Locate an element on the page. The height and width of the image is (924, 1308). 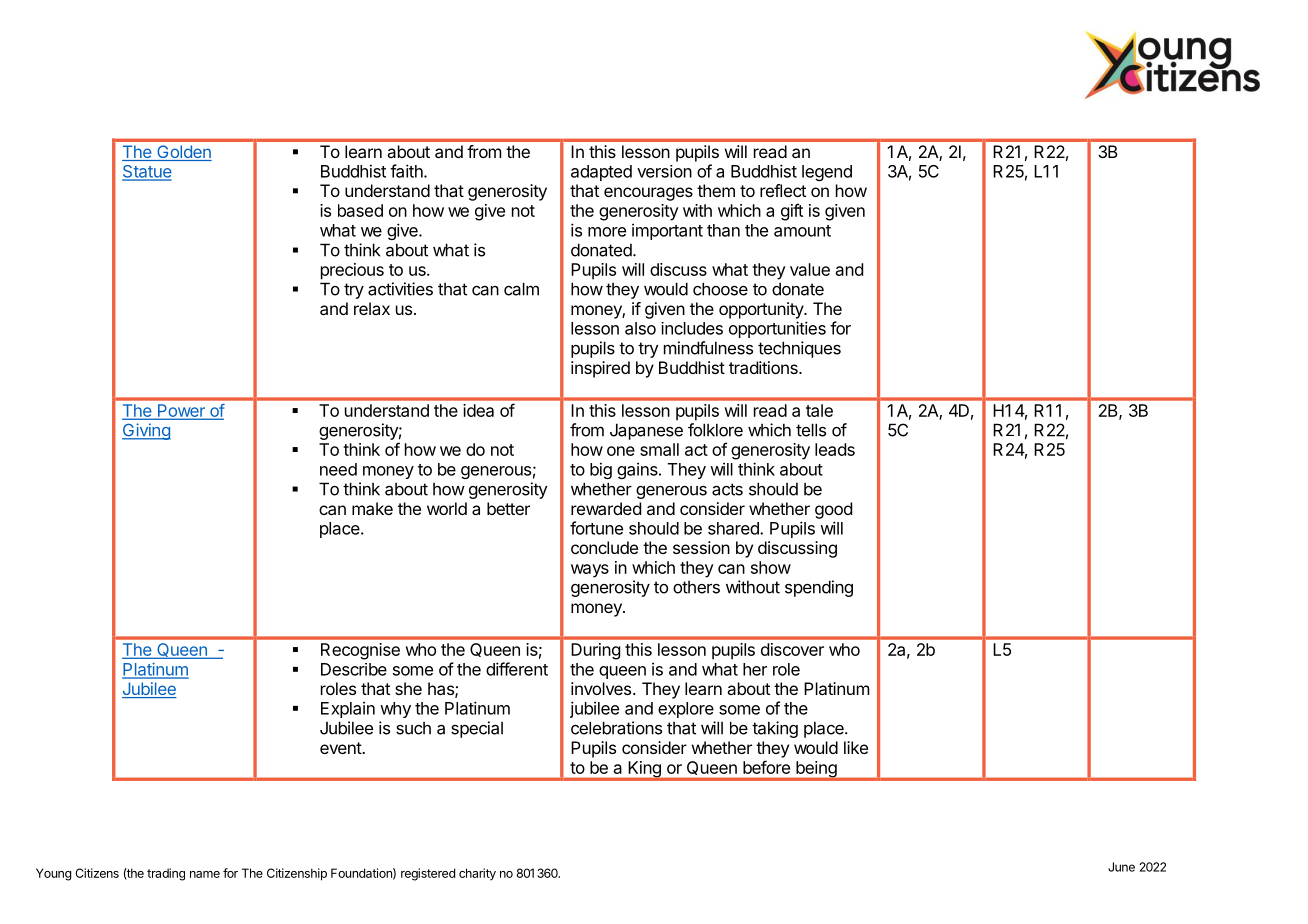
celebrations is located at coordinates (616, 728).
